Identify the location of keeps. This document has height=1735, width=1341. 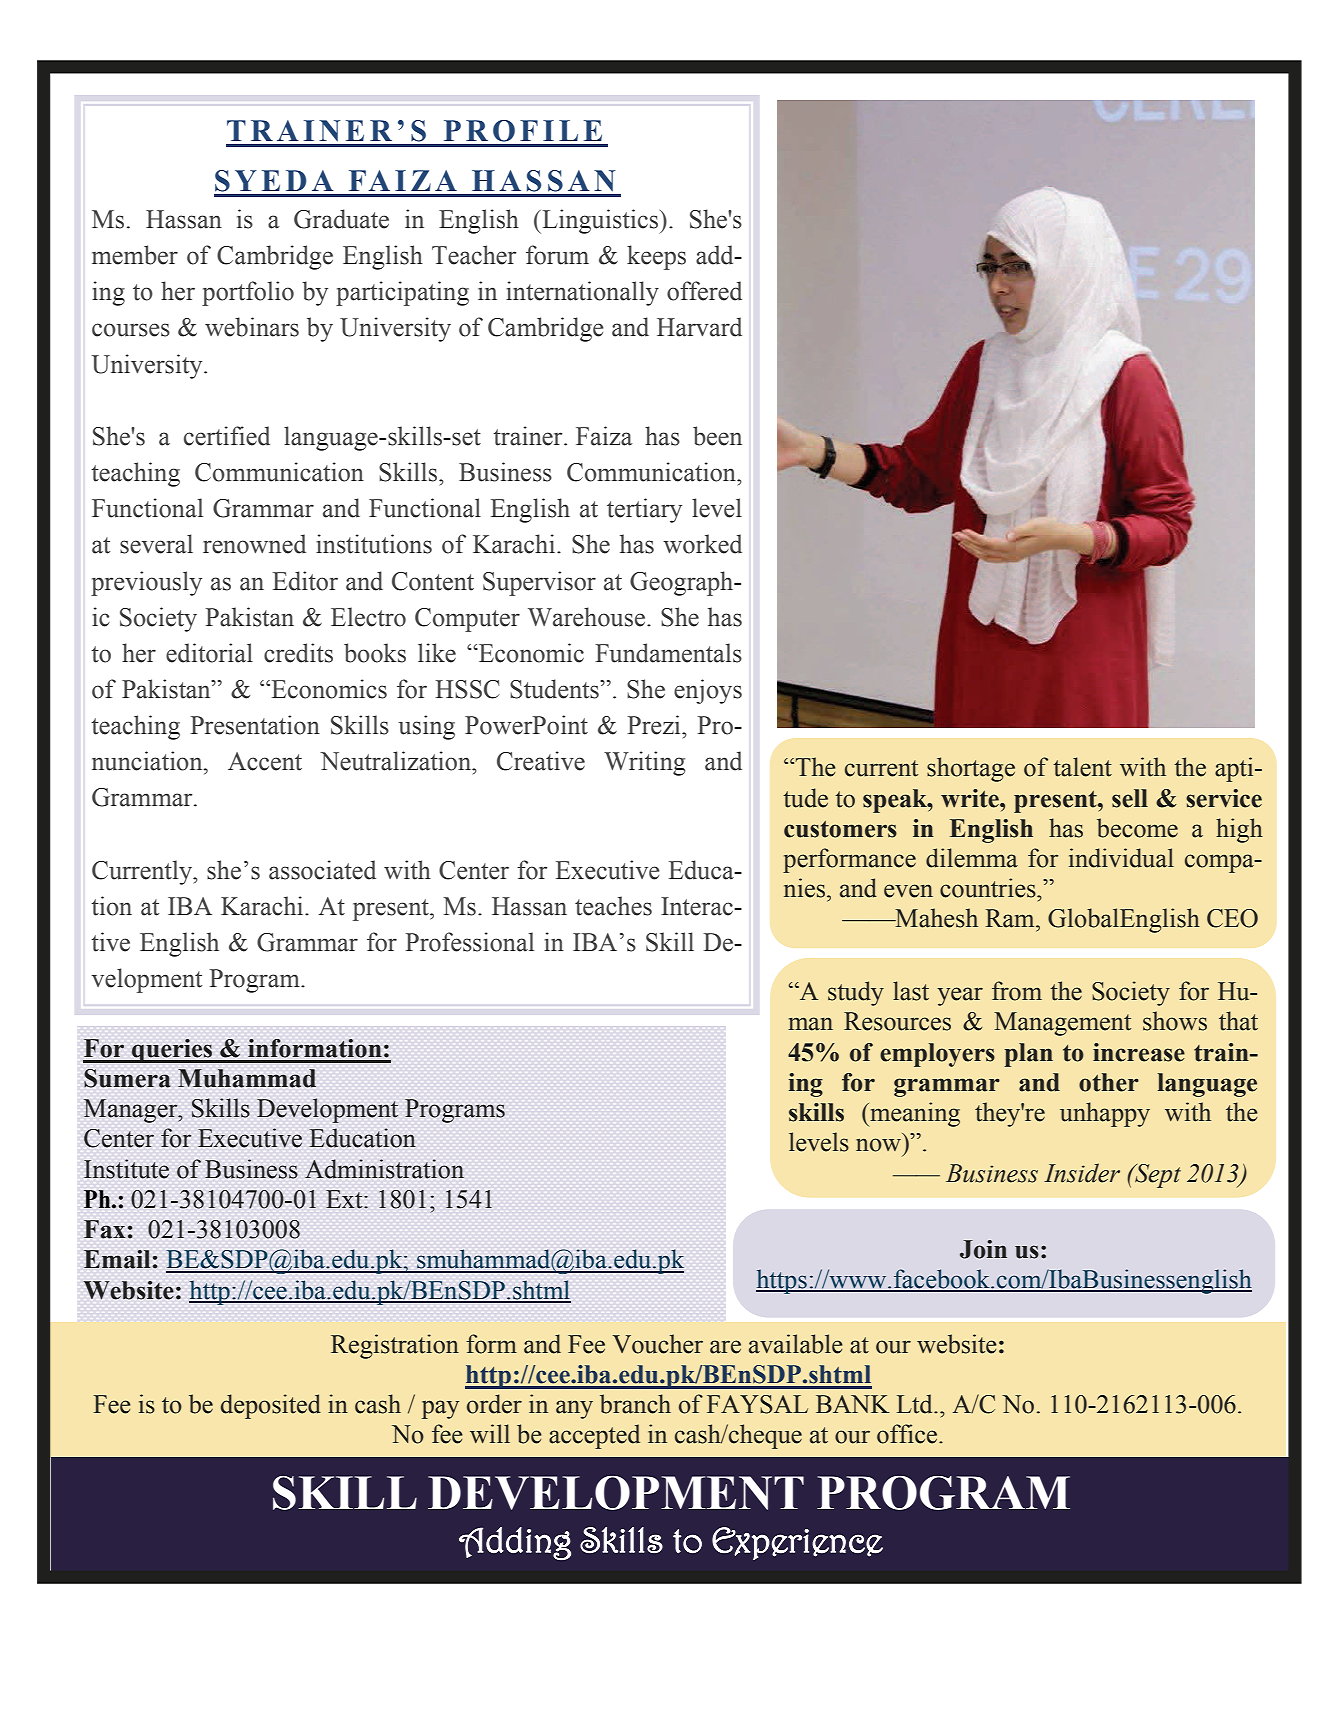
(656, 257).
